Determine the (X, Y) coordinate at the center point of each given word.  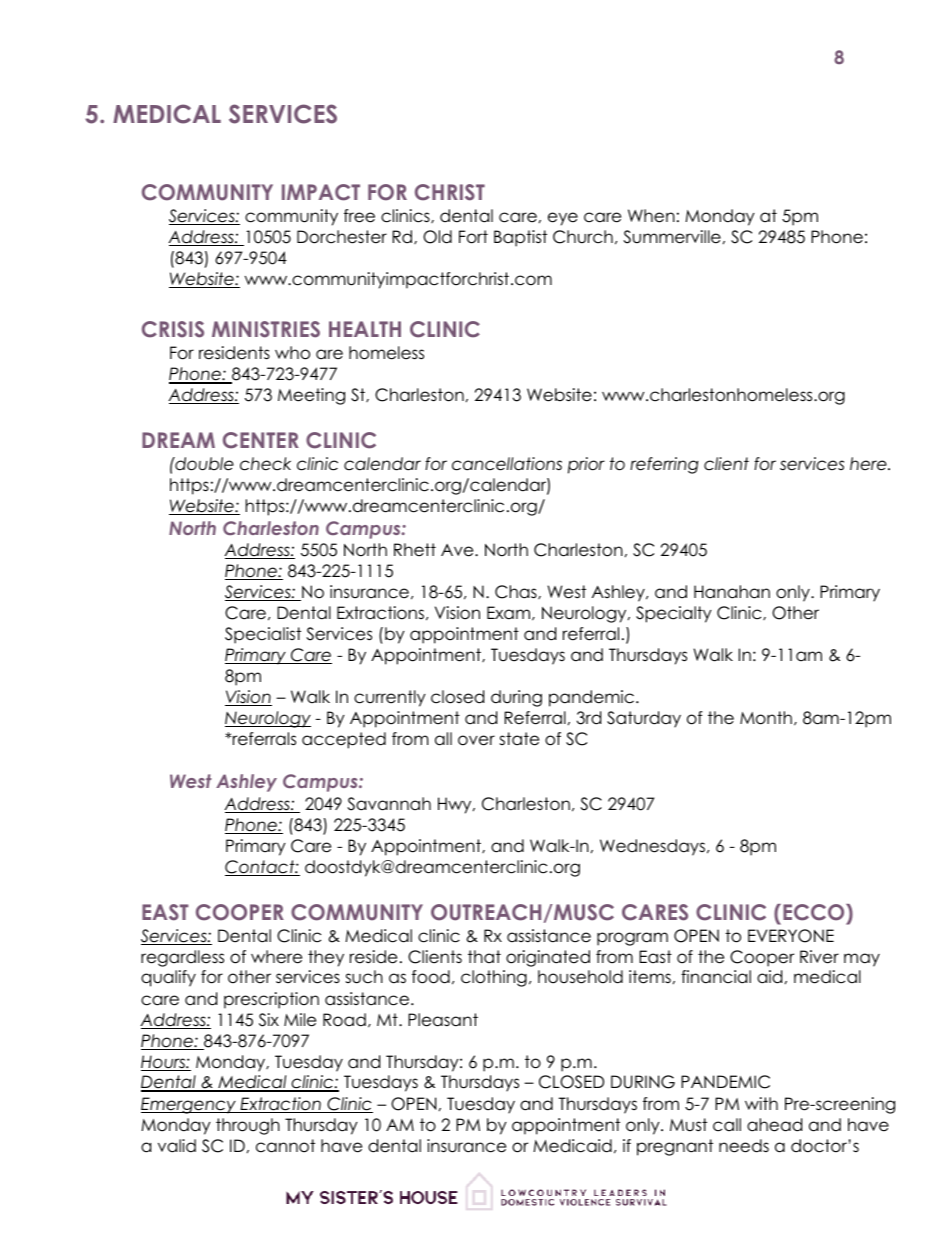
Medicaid (572, 1146)
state (519, 739)
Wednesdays (654, 847)
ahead (774, 1125)
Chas (517, 592)
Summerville (672, 237)
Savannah (389, 804)
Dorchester (342, 237)
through (248, 1126)
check (265, 464)
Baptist (520, 238)
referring (664, 465)
